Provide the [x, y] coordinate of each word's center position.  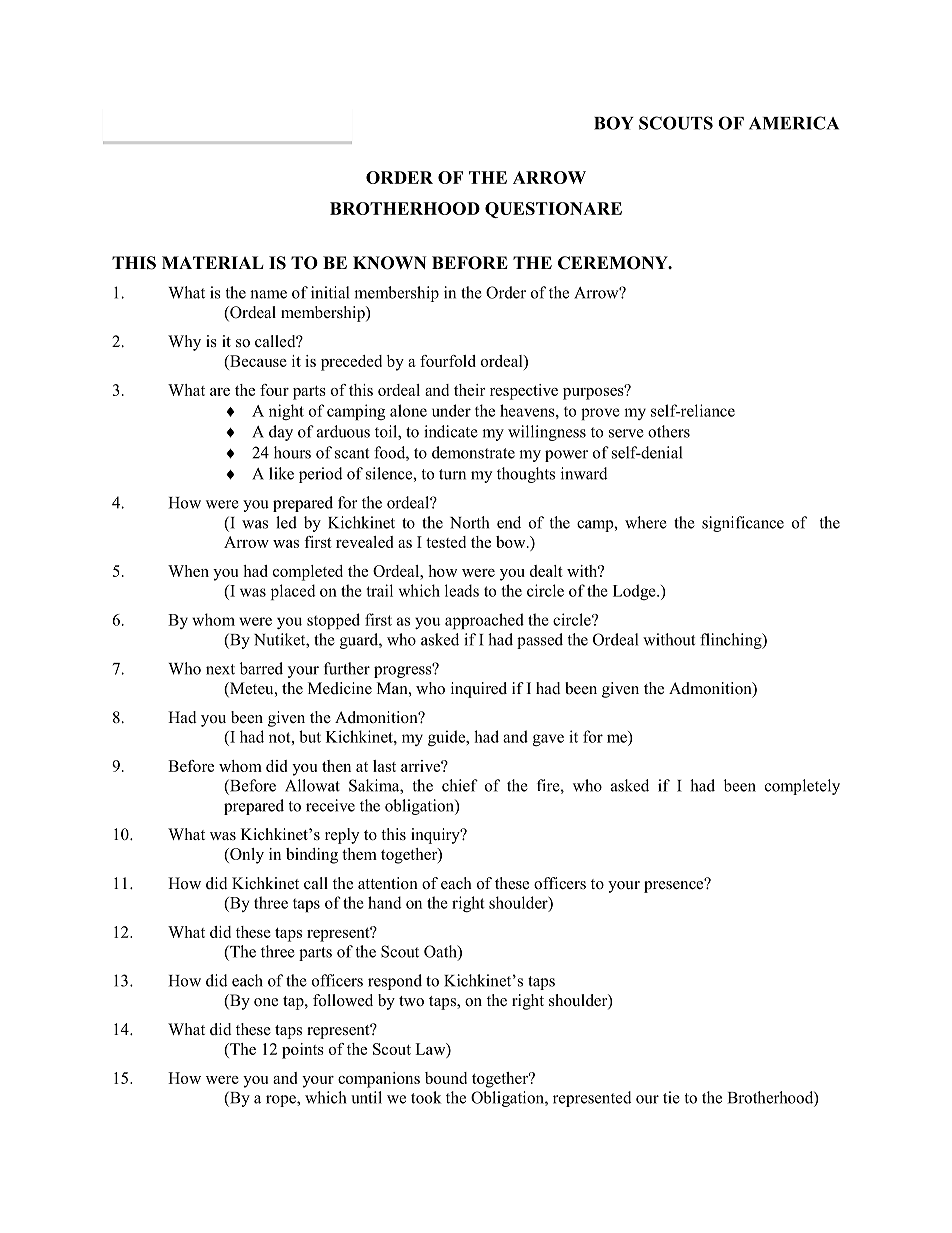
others [669, 431]
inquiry [436, 836]
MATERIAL [212, 262]
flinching [732, 641]
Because [257, 361]
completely [802, 787]
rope [282, 1101]
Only [246, 856]
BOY [614, 123]
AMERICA [794, 123]
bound [446, 1078]
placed [293, 592]
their [470, 390]
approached [484, 621]
